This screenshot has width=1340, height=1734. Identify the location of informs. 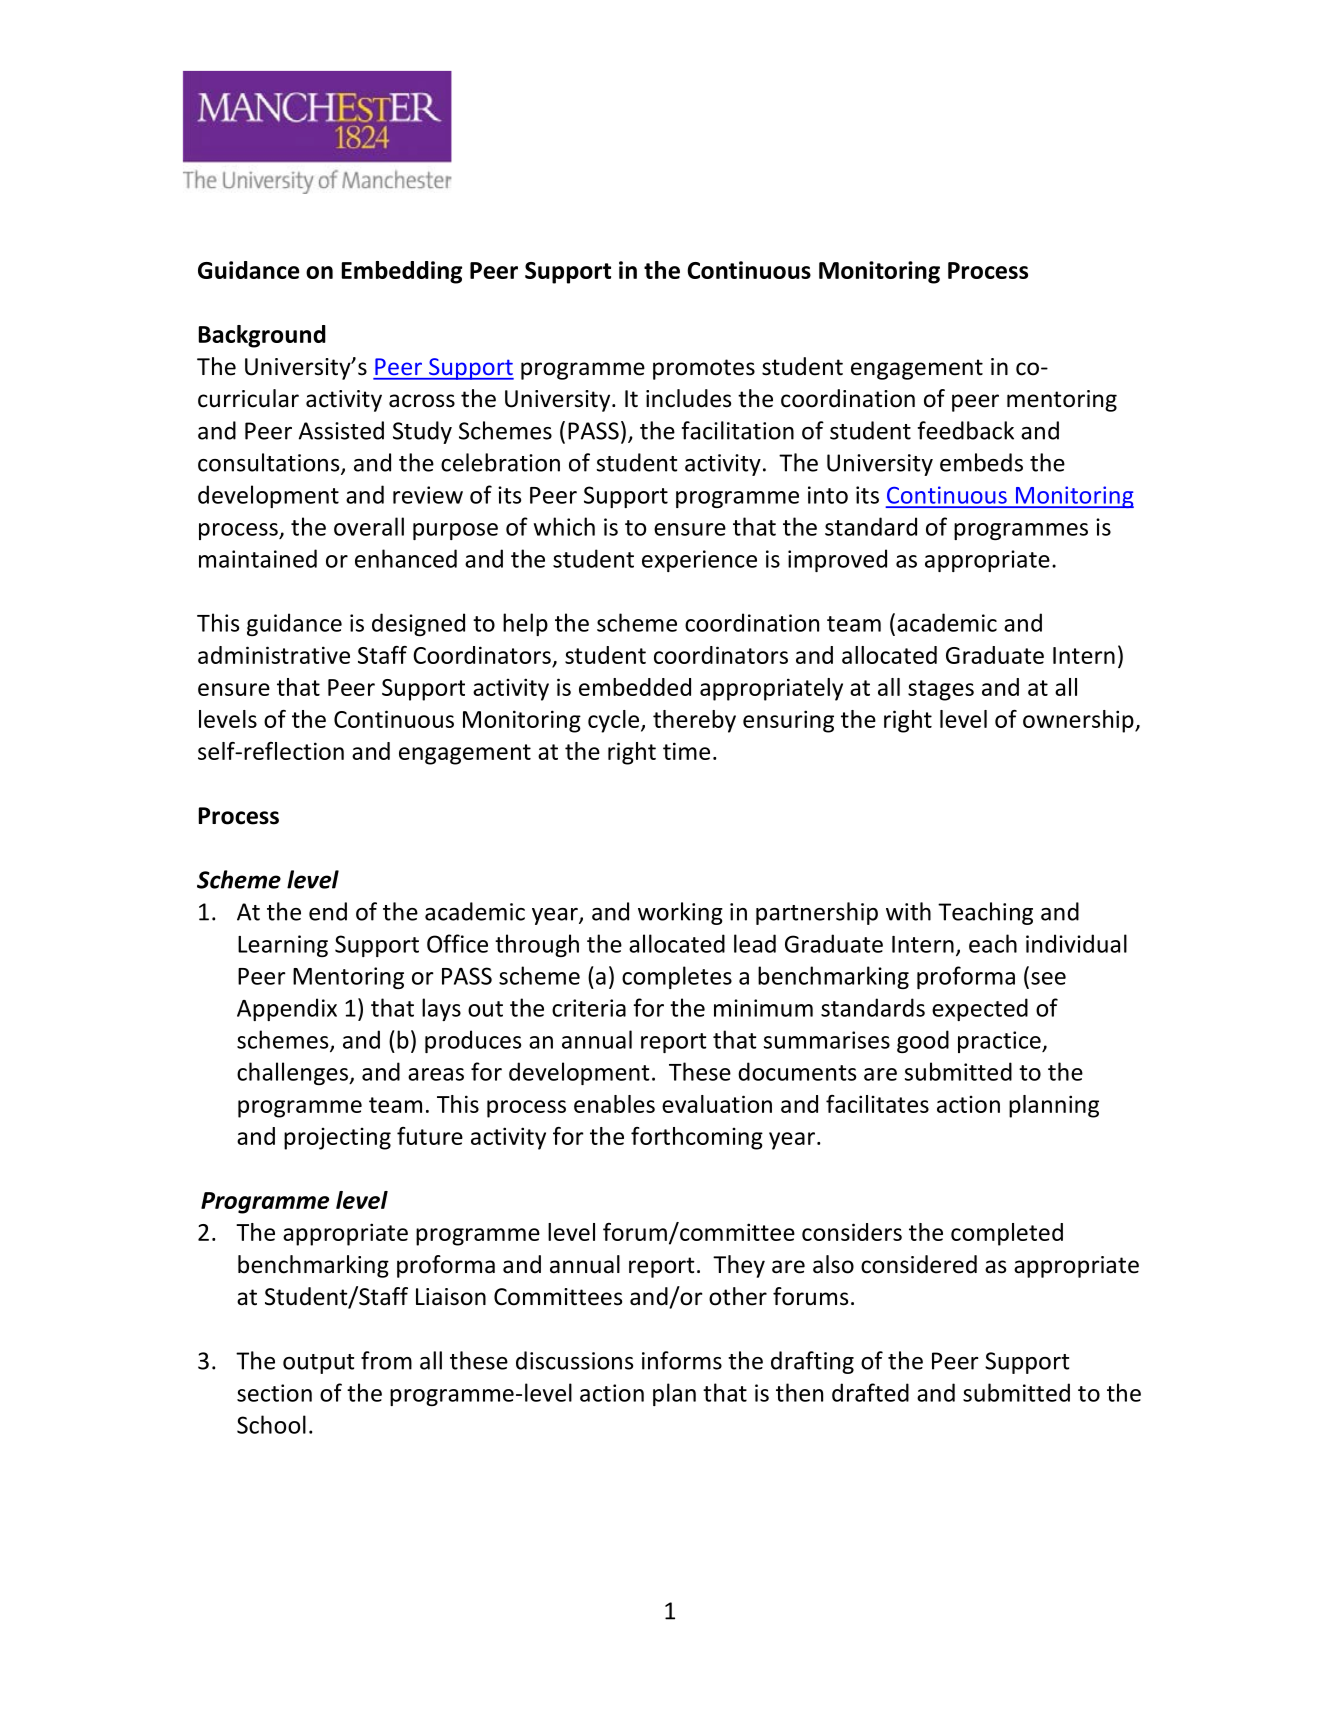
(682, 1360).
